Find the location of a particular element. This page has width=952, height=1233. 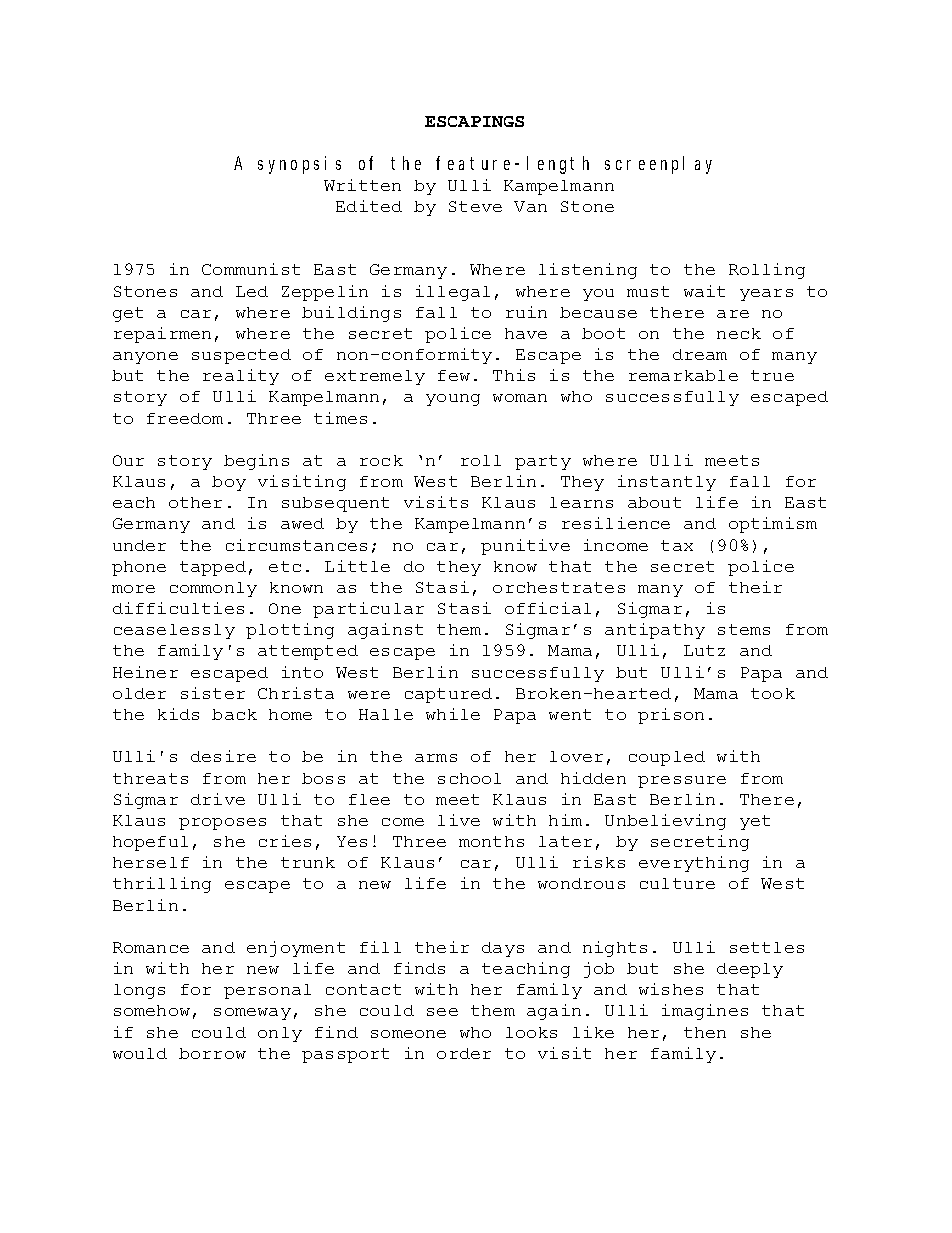

then is located at coordinates (705, 1032).
